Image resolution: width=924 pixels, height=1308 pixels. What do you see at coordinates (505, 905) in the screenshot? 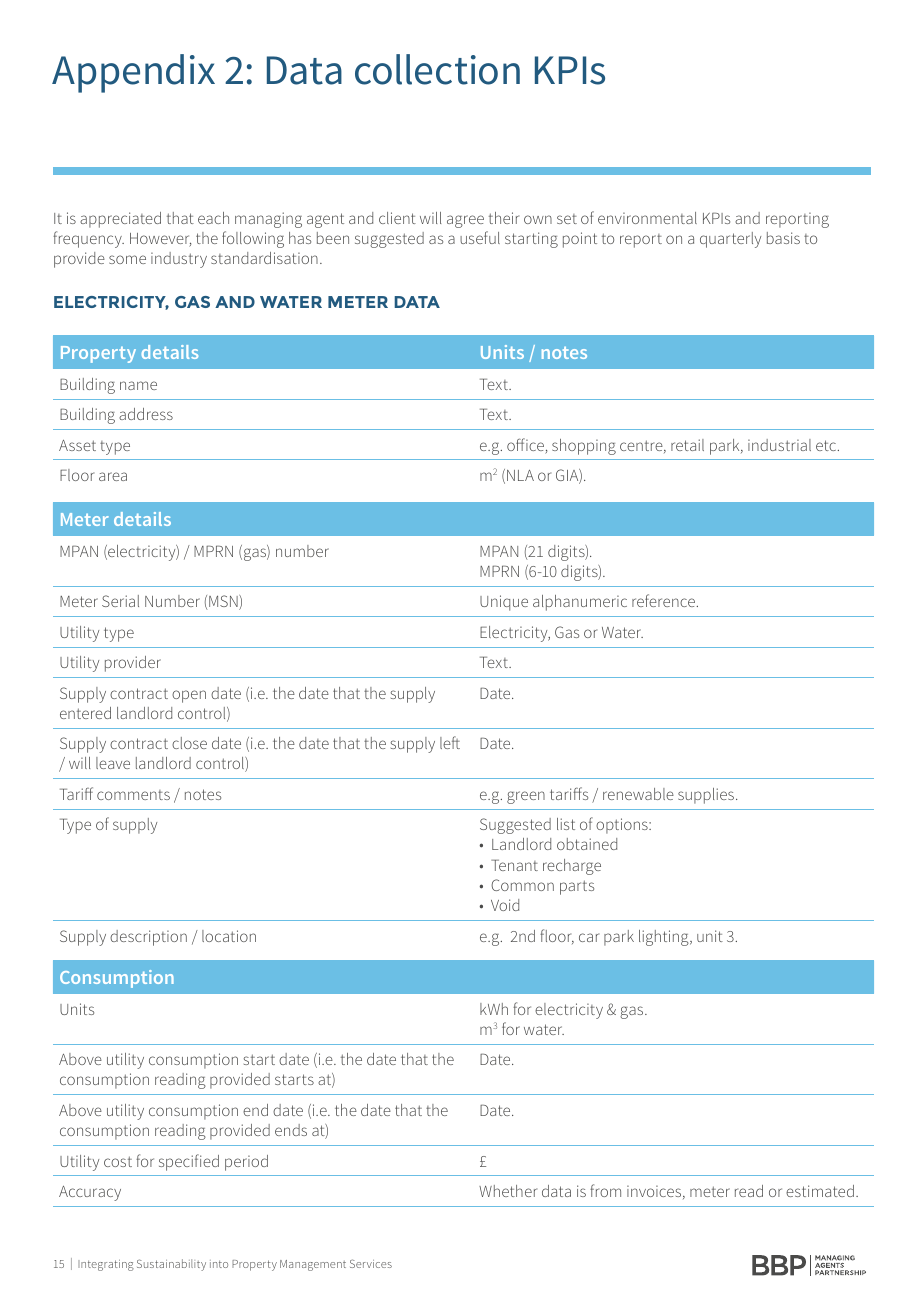
I see `Void` at bounding box center [505, 905].
